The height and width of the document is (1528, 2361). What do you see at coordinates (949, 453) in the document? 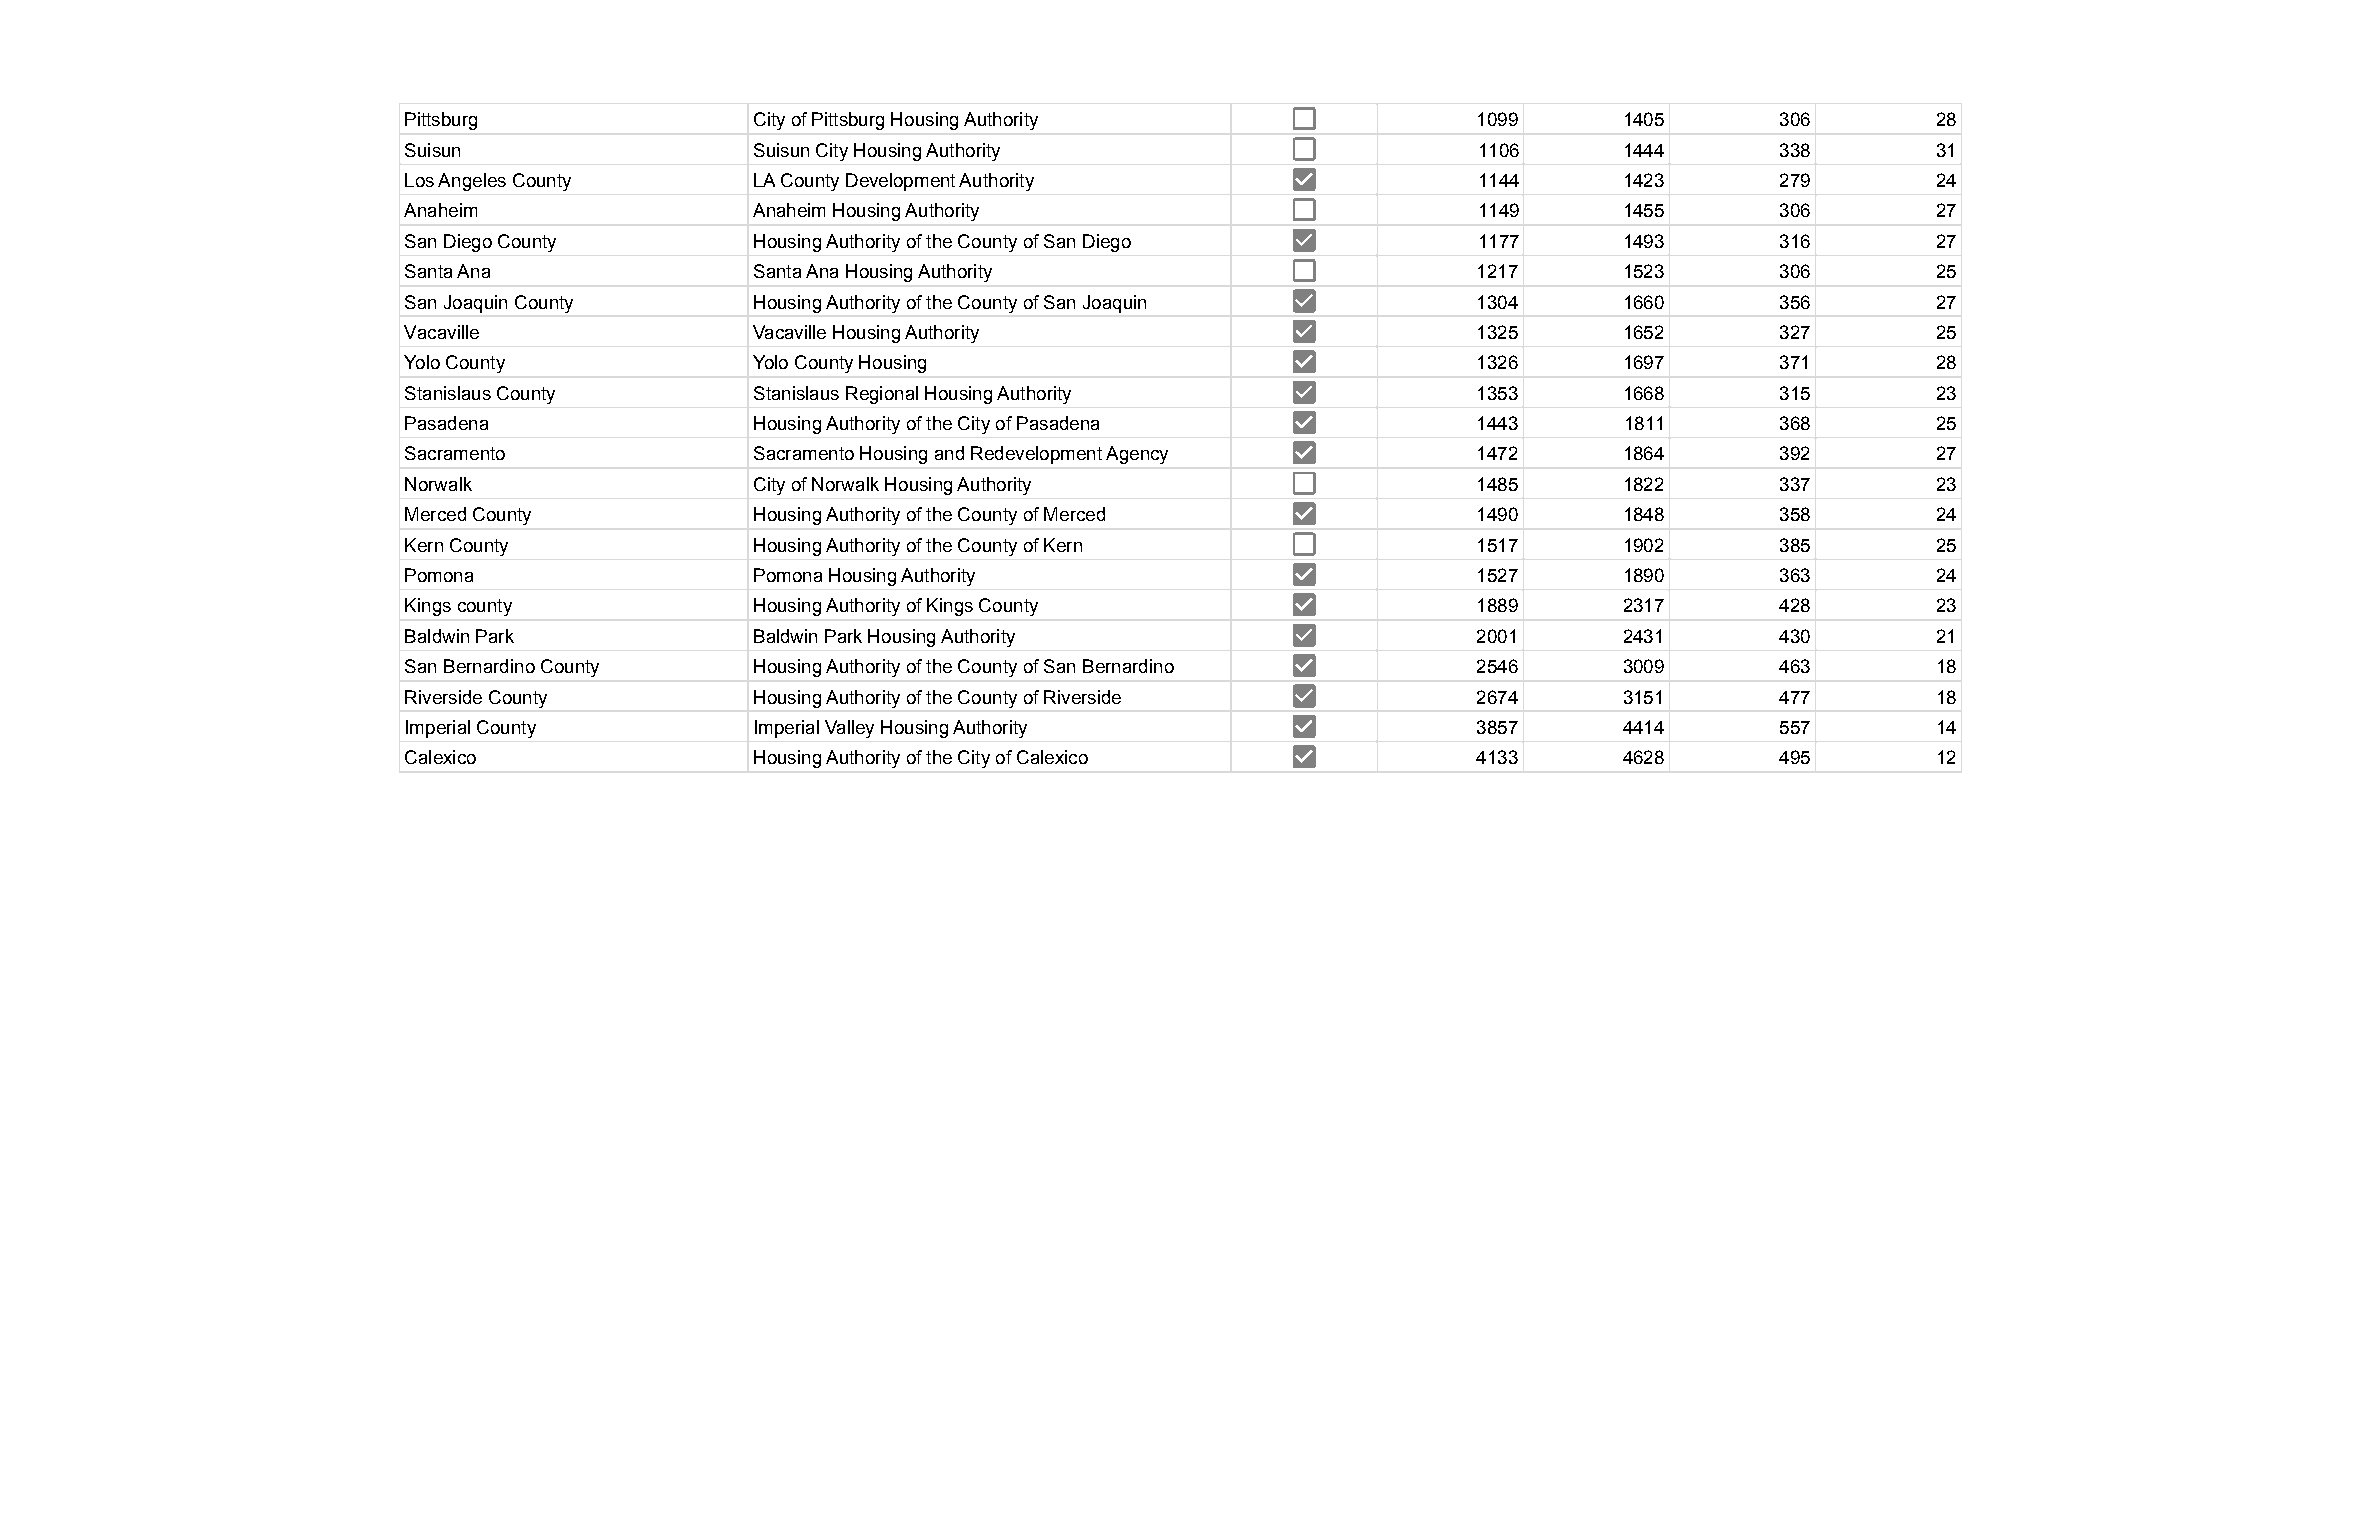
I see `and` at bounding box center [949, 453].
